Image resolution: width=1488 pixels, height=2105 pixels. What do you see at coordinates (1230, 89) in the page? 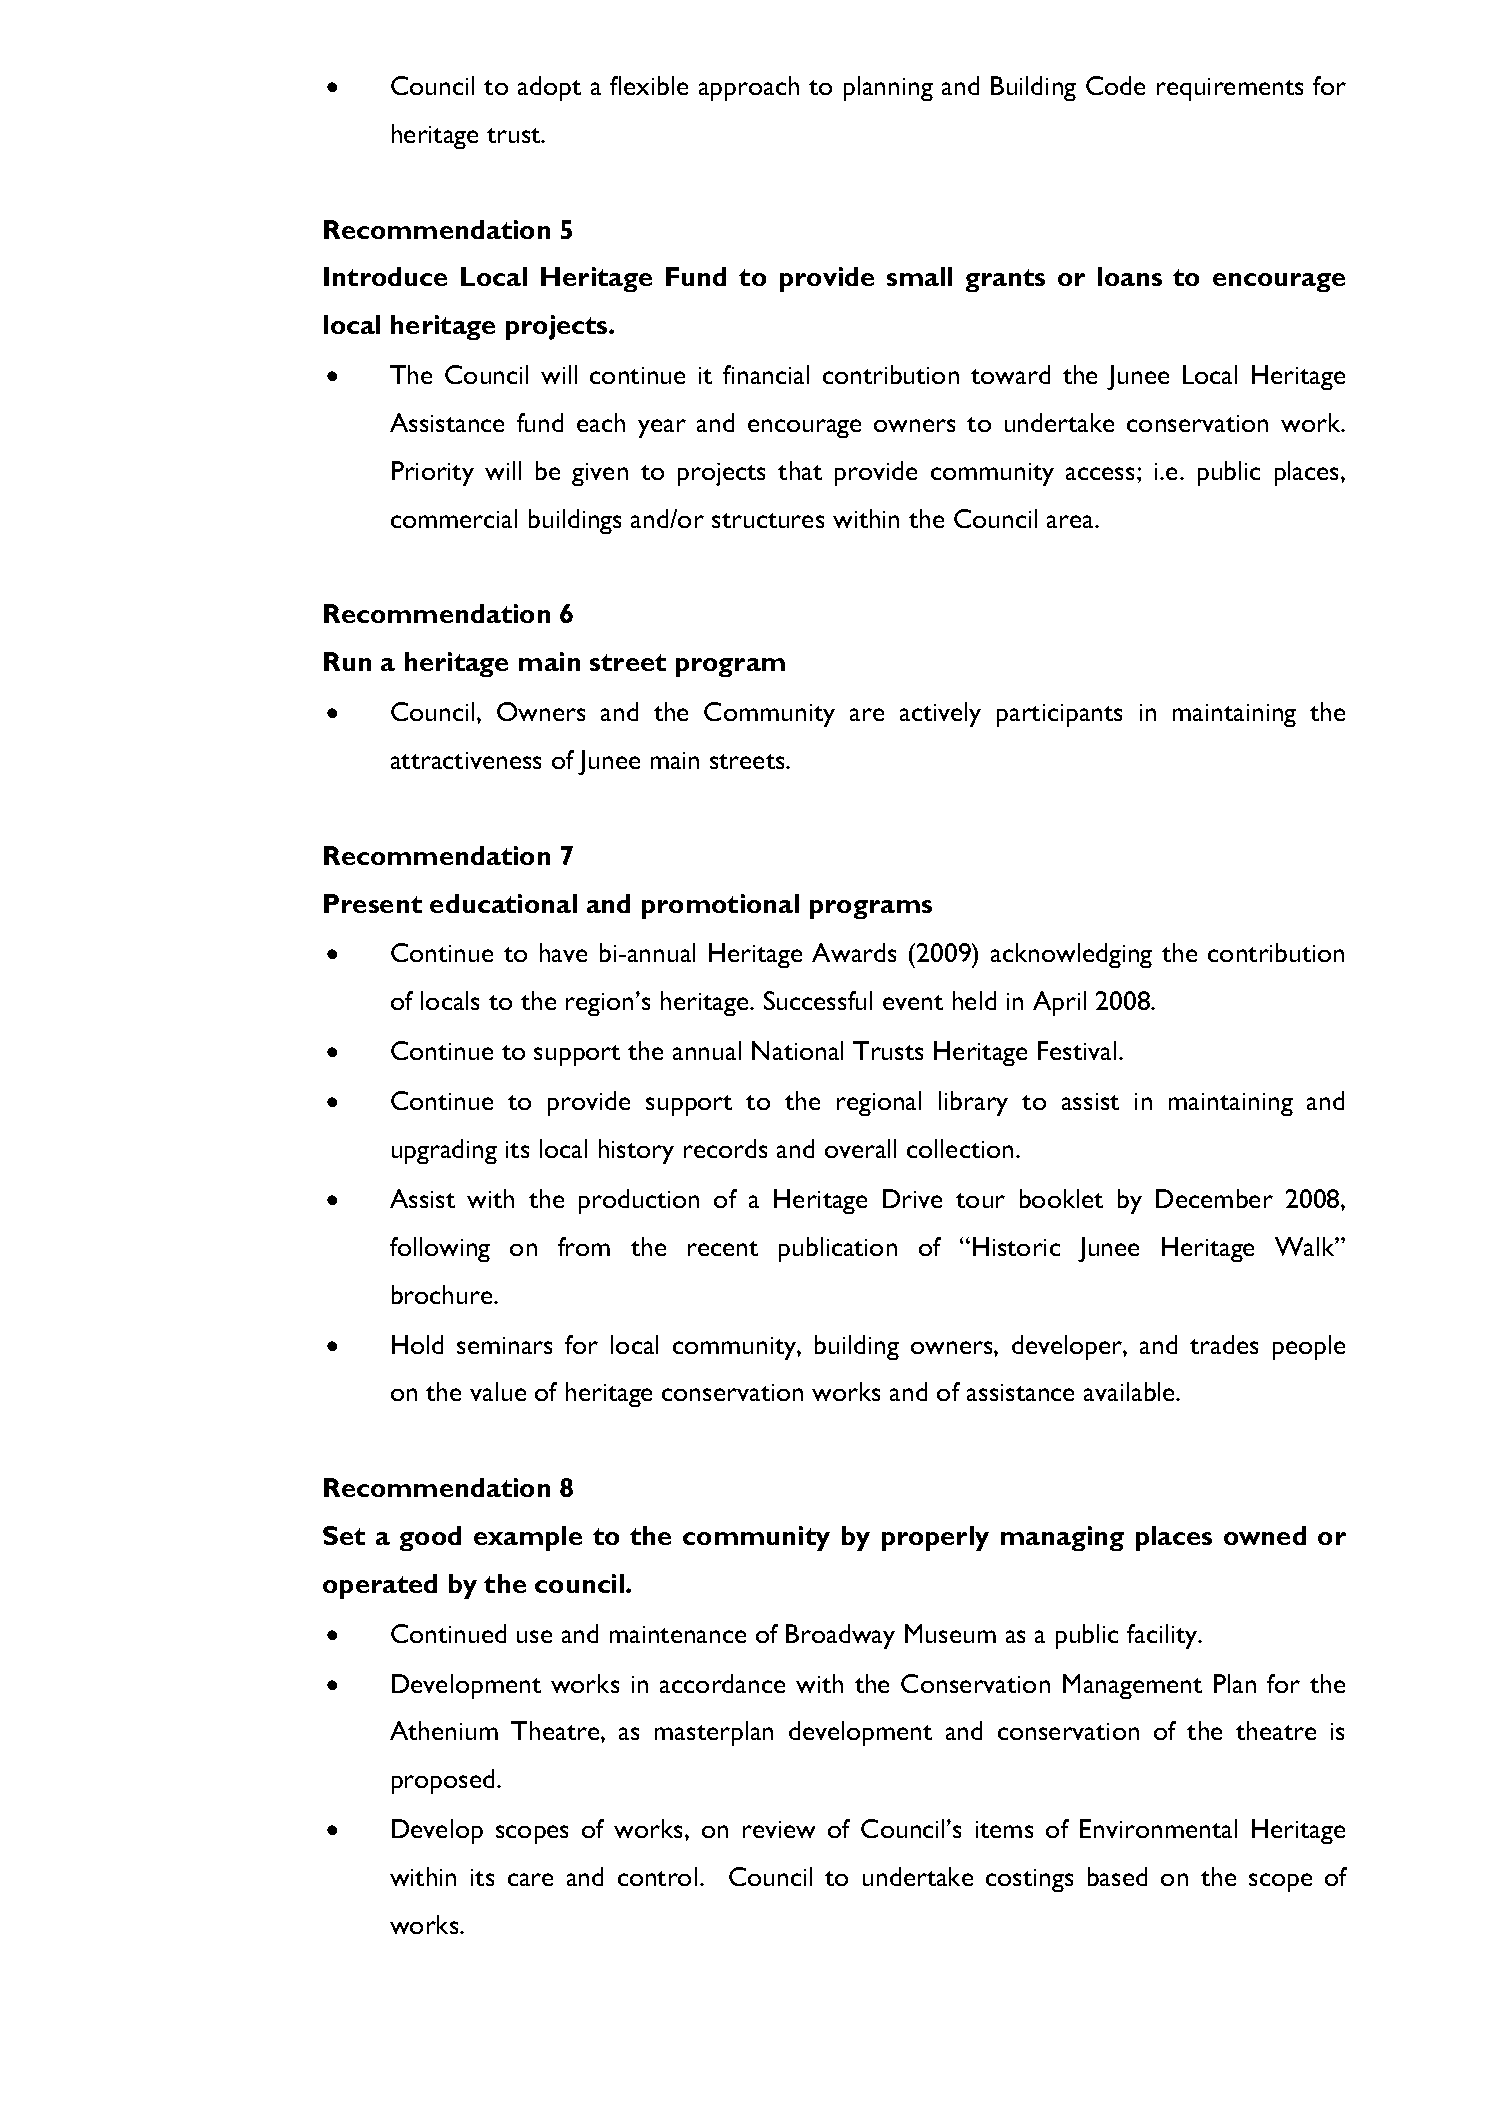
I see `requirements` at bounding box center [1230, 89].
